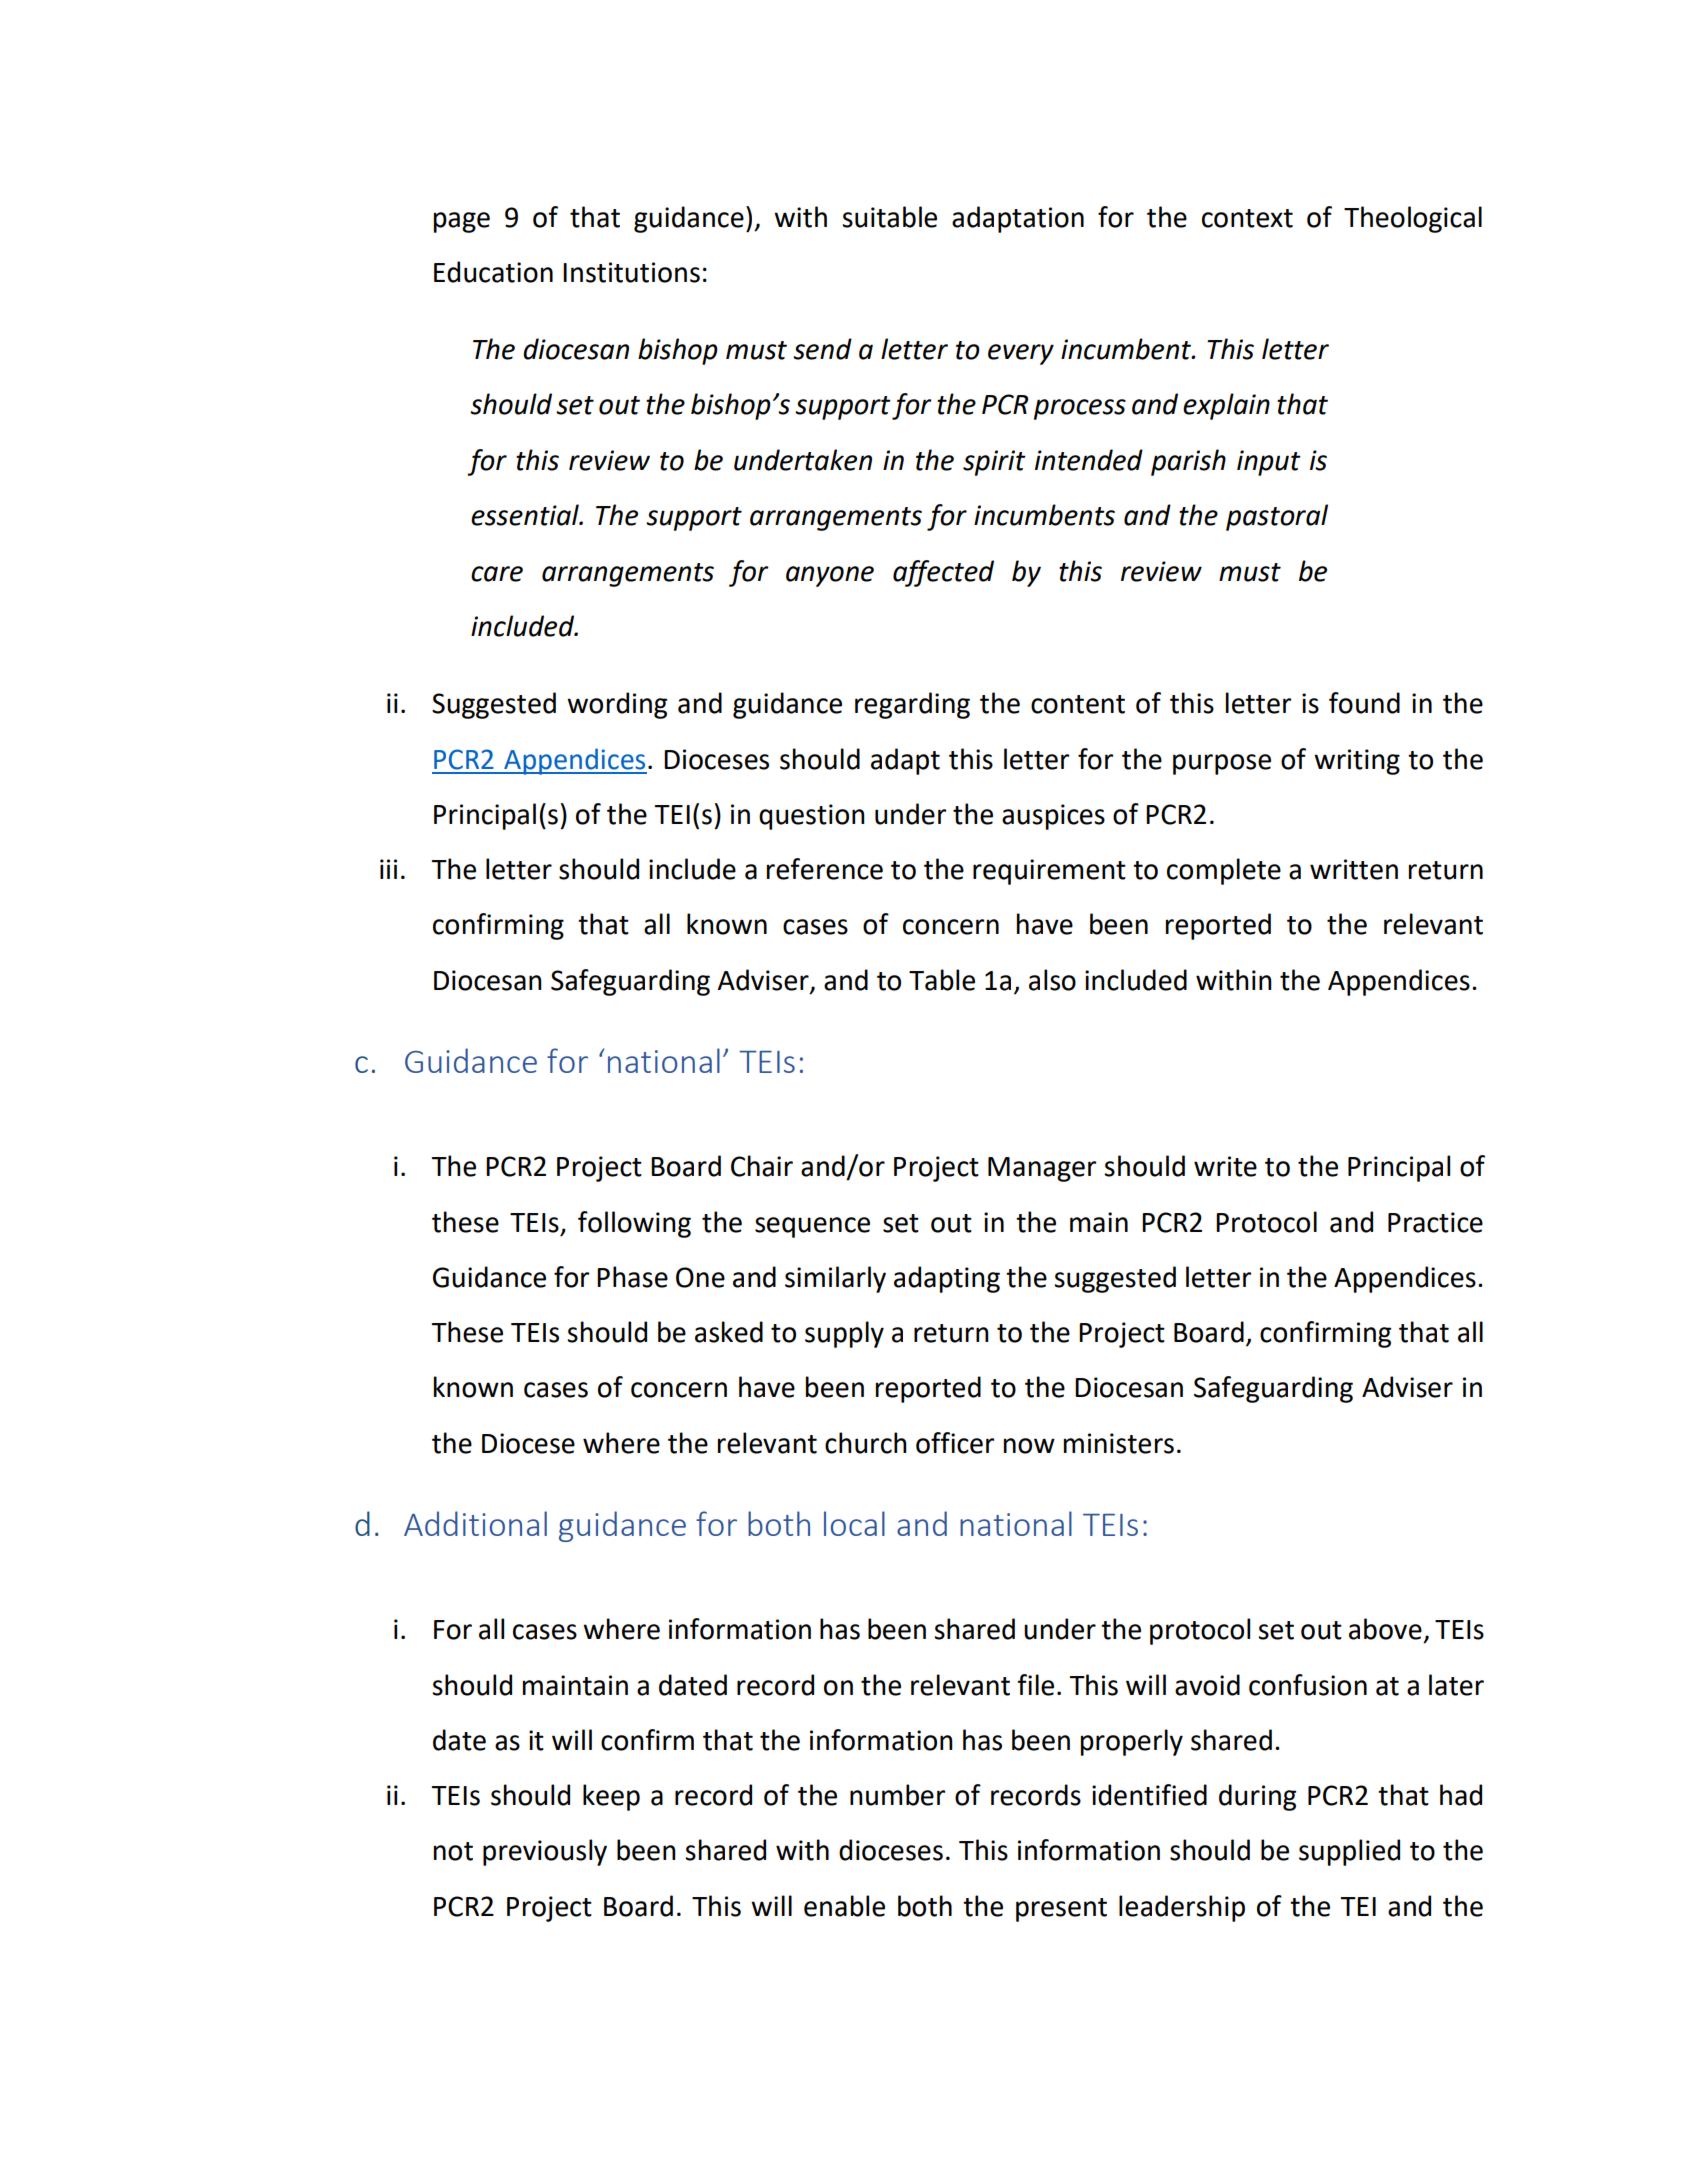  What do you see at coordinates (493, 272) in the page?
I see `Education` at bounding box center [493, 272].
